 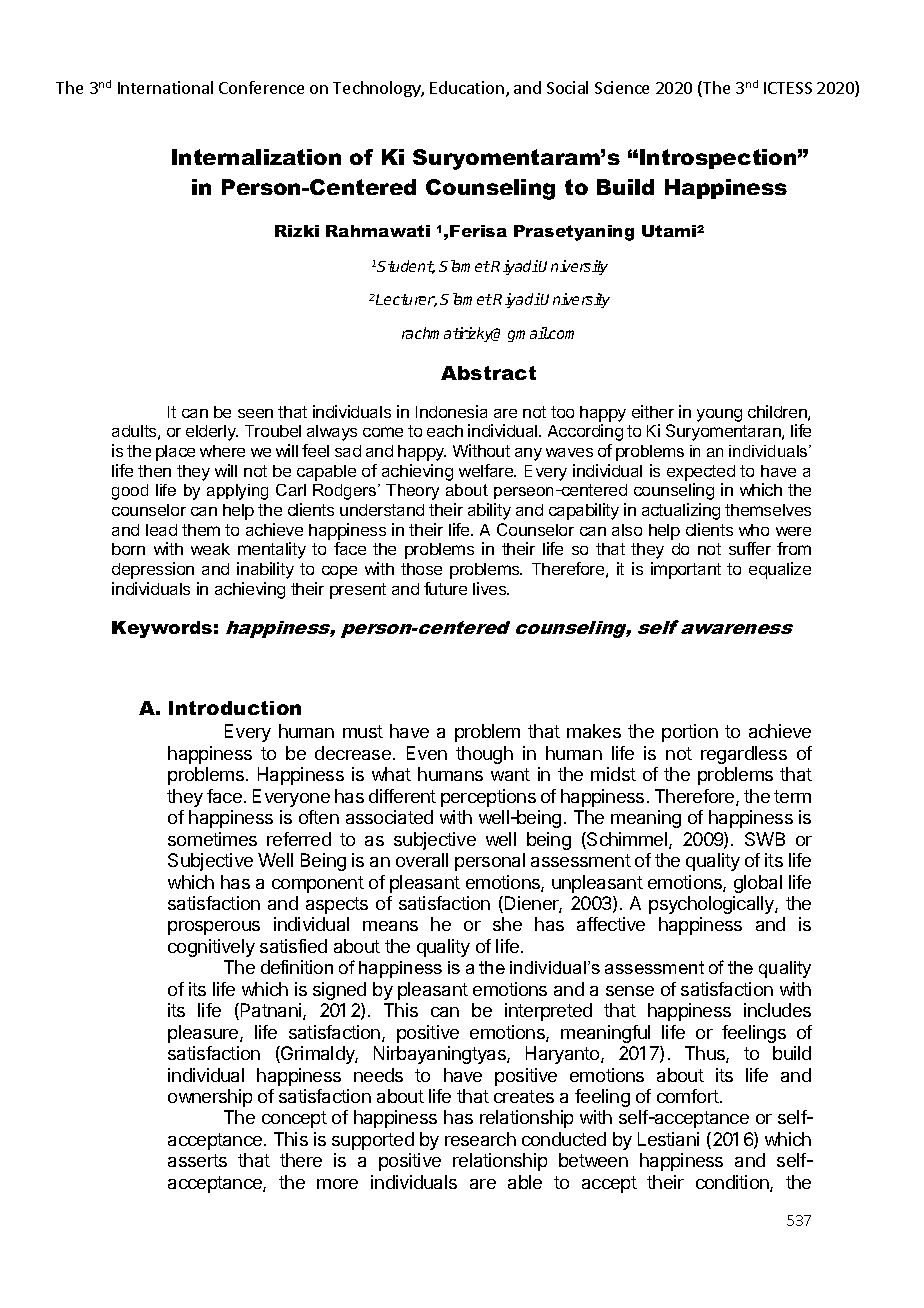 I want to click on asserts, so click(x=197, y=1160).
